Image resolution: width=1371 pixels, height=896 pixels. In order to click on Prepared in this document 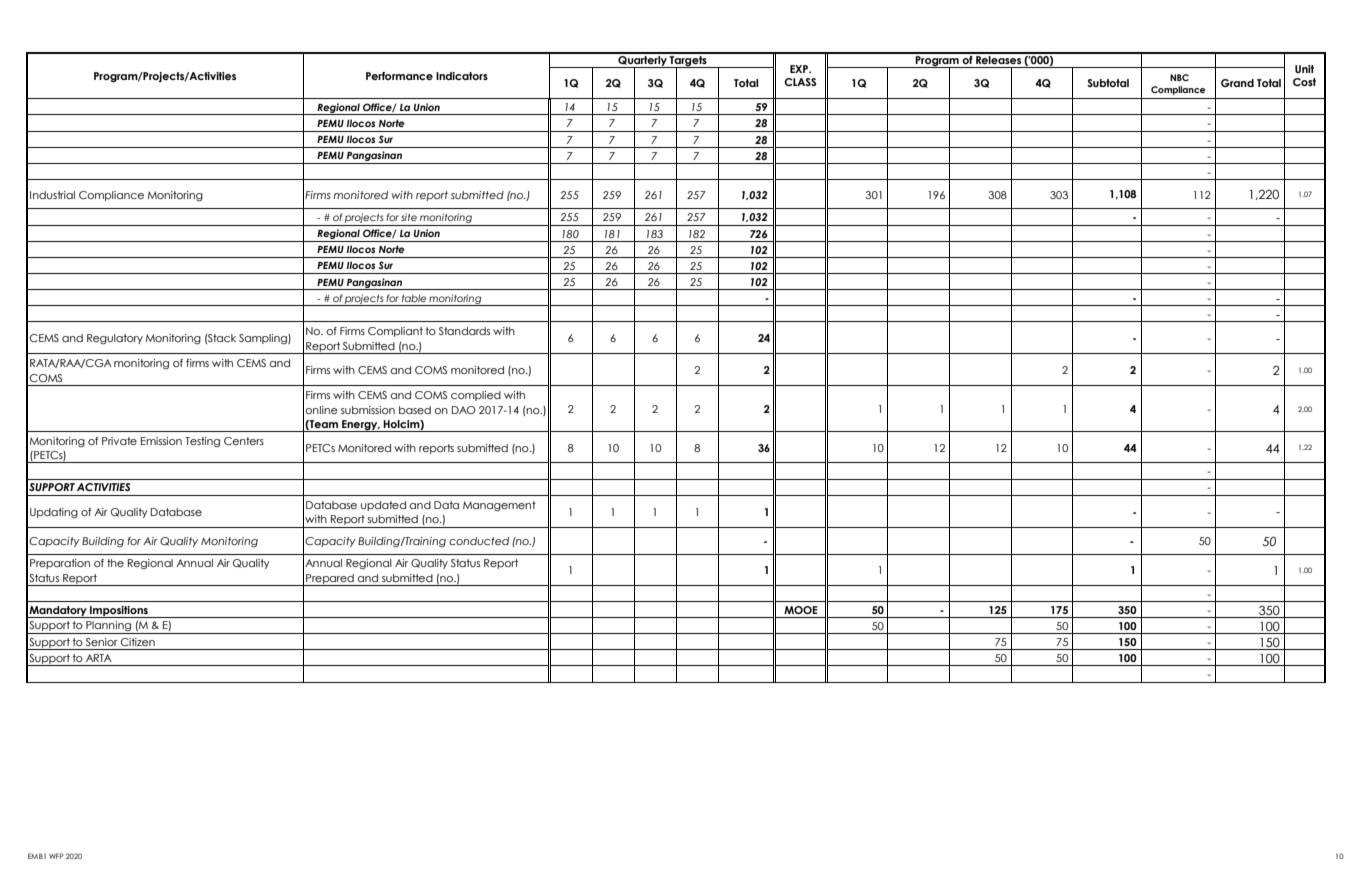, I will do `click(330, 580)`.
